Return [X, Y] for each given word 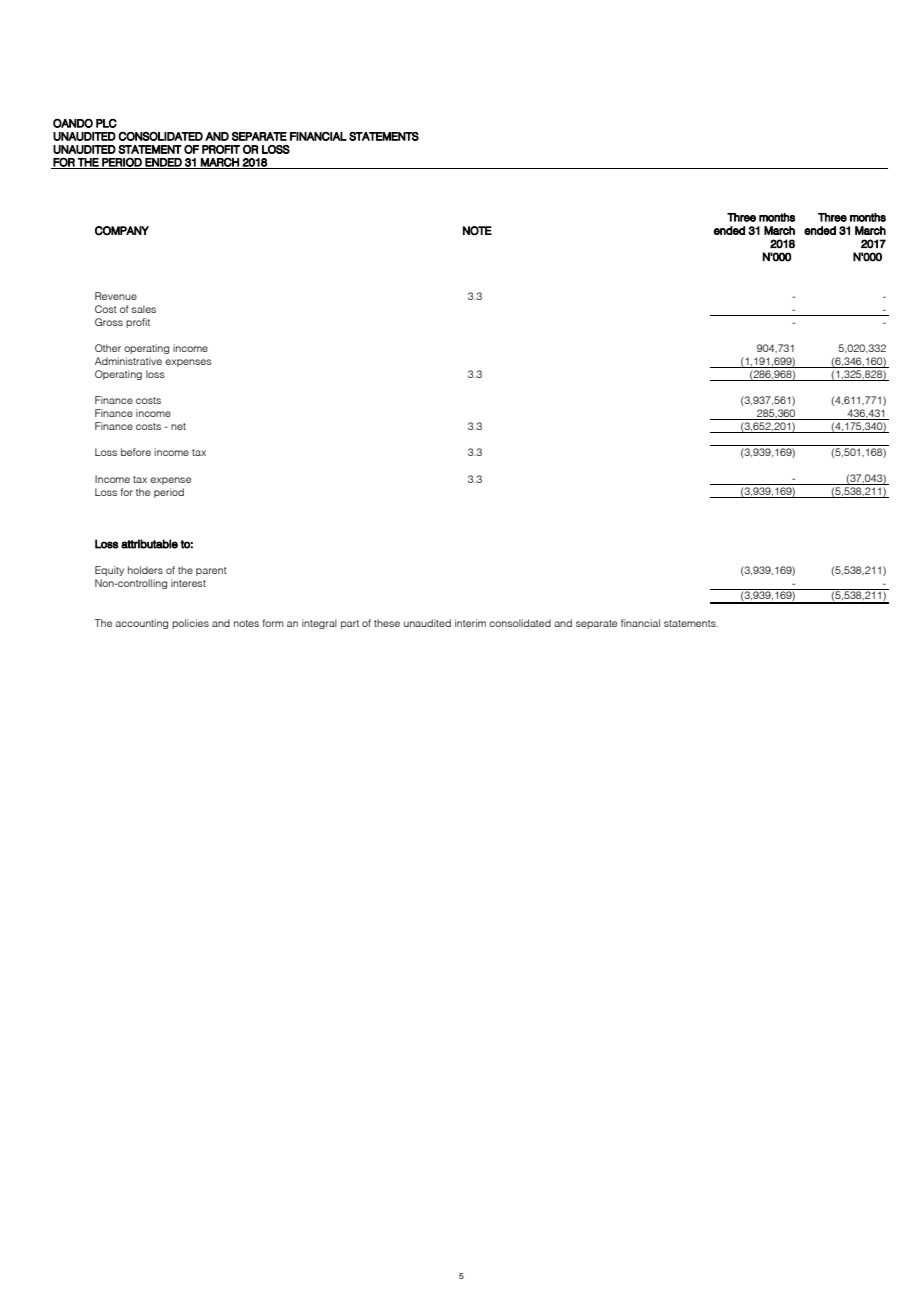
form [273, 623]
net [178, 426]
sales [143, 309]
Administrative [128, 361]
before [136, 452]
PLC [106, 123]
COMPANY [122, 231]
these [387, 623]
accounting [141, 624]
